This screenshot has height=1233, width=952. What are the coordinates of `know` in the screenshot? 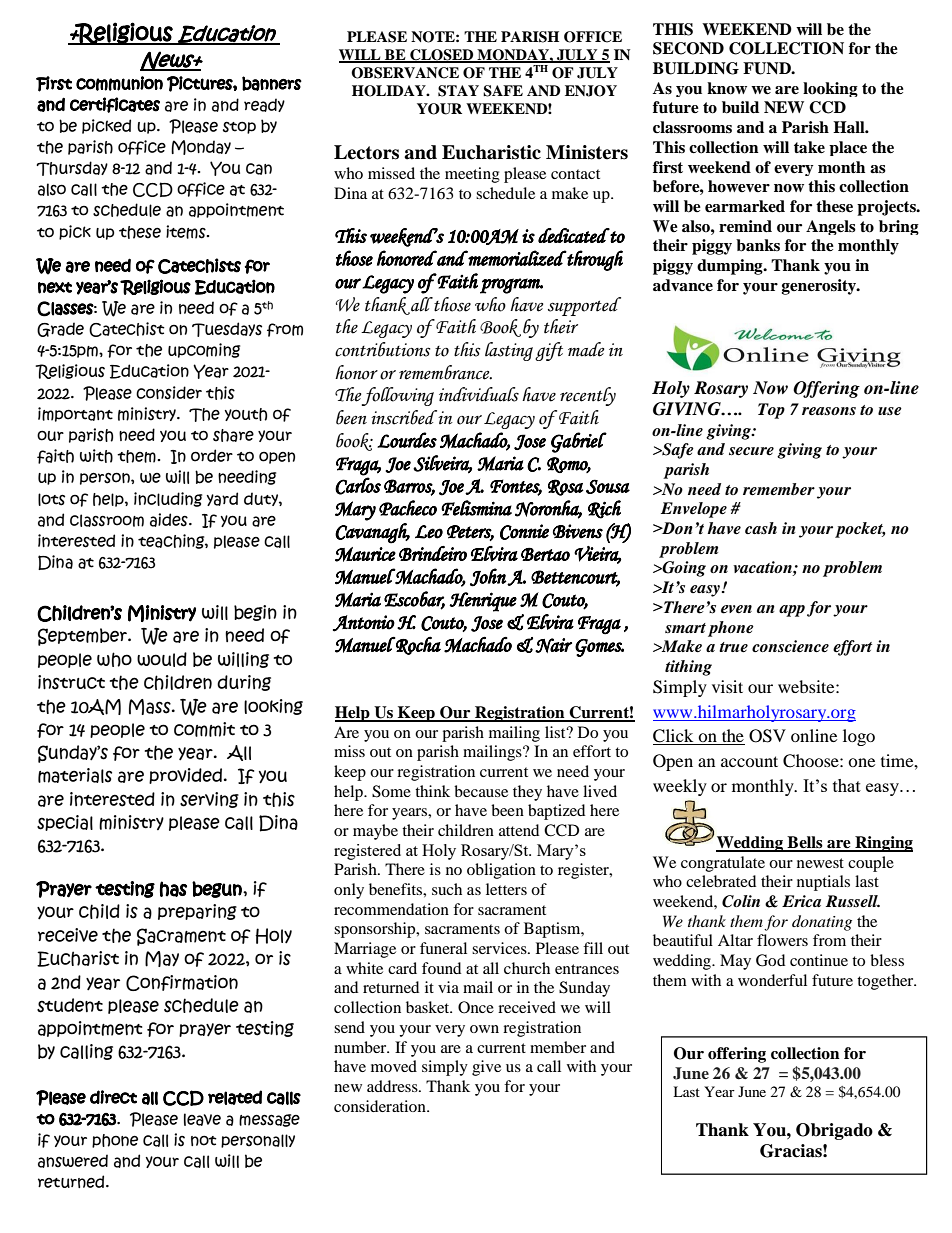 It's located at (727, 88).
